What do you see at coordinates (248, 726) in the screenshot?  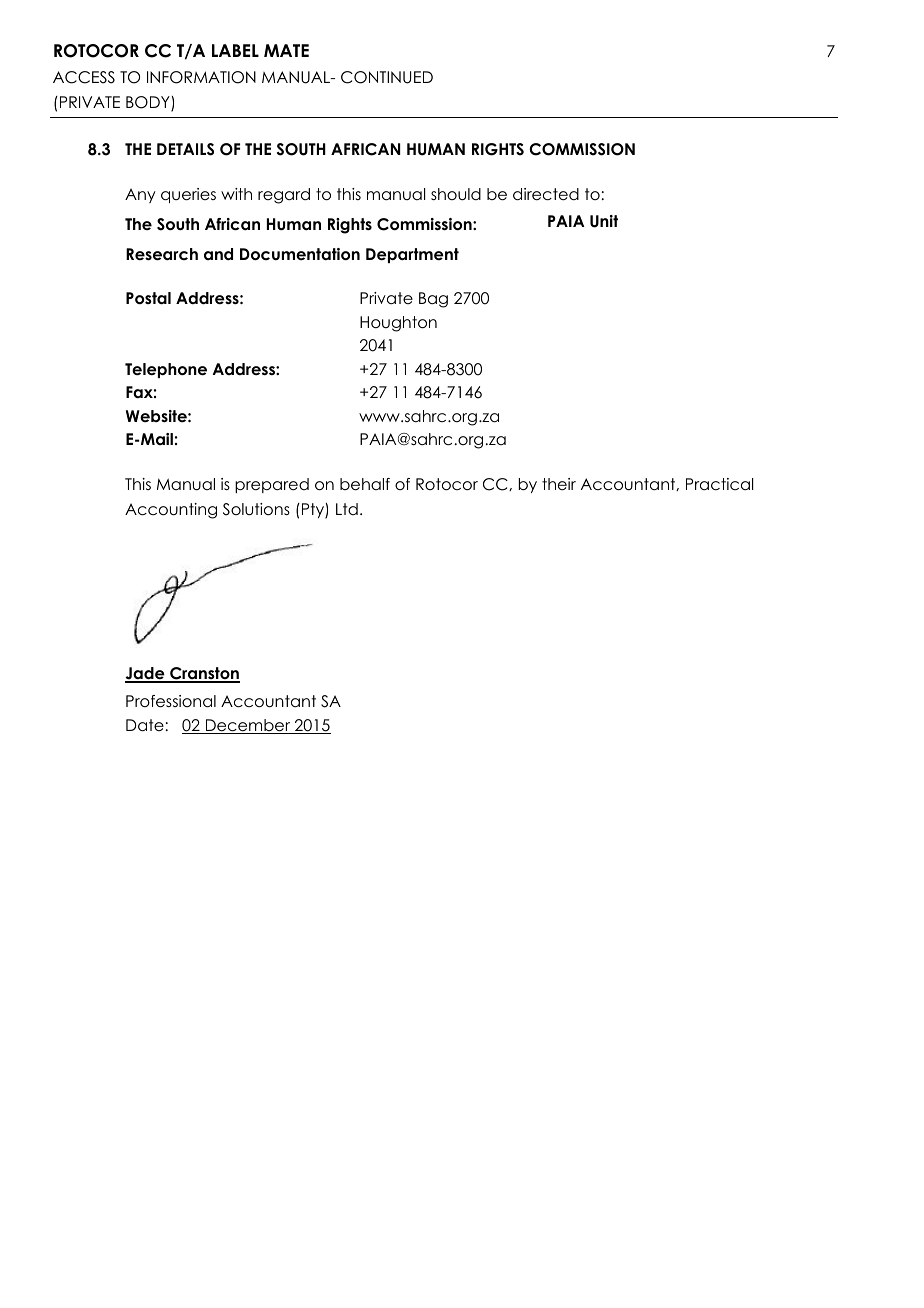 I see `December` at bounding box center [248, 726].
